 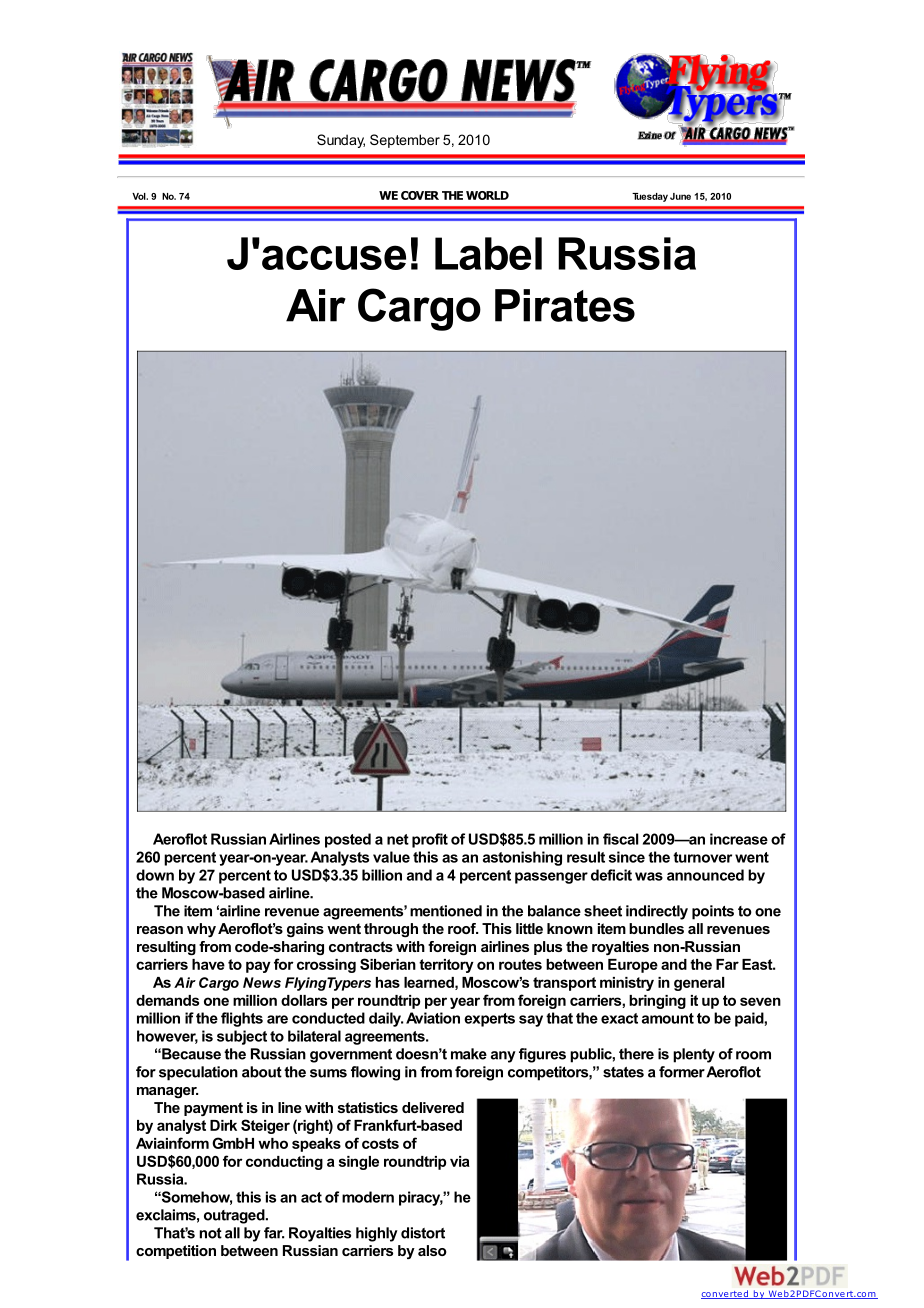 What do you see at coordinates (432, 1250) in the screenshot?
I see `also` at bounding box center [432, 1250].
